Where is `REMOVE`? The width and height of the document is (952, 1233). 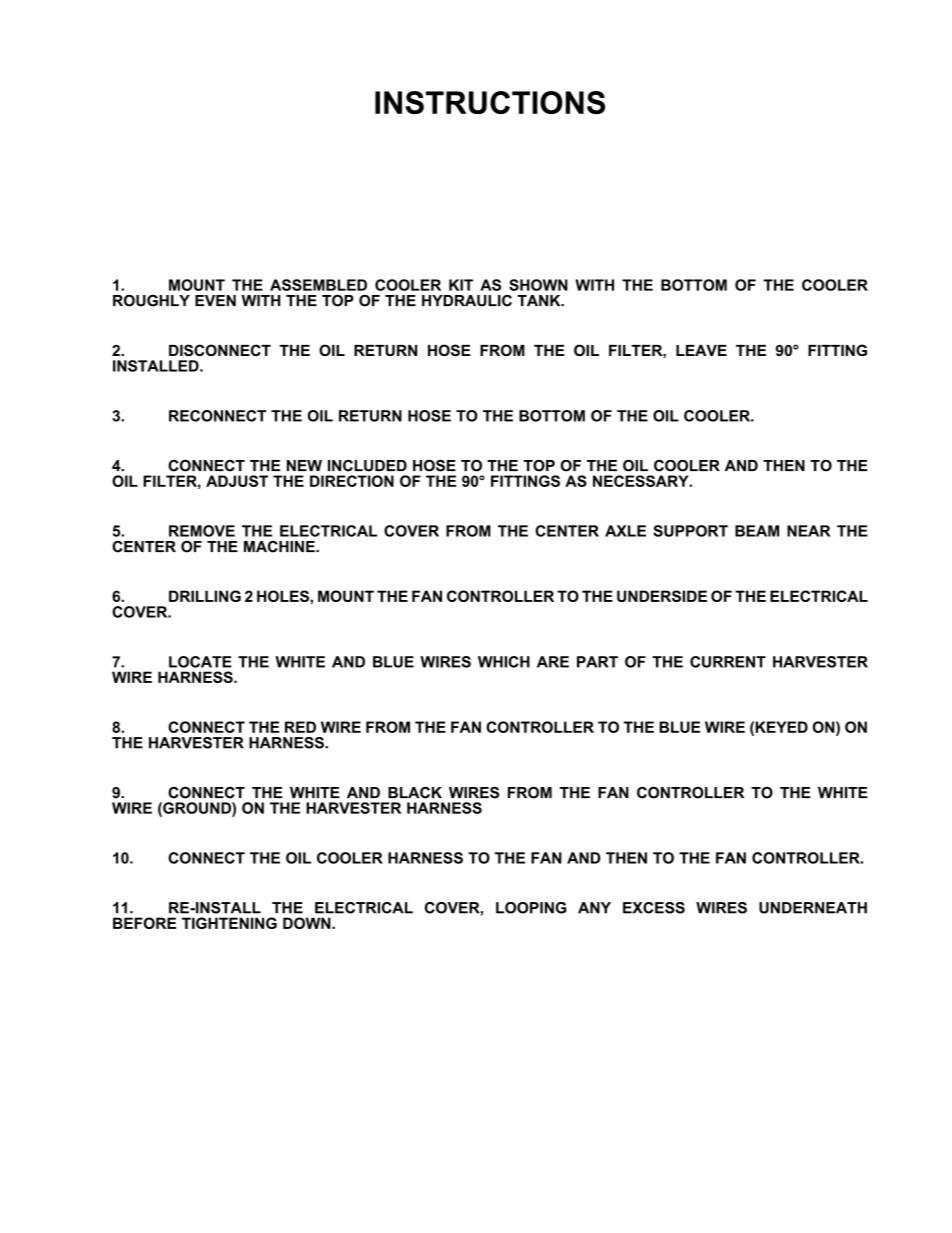
REMOVE is located at coordinates (202, 531).
